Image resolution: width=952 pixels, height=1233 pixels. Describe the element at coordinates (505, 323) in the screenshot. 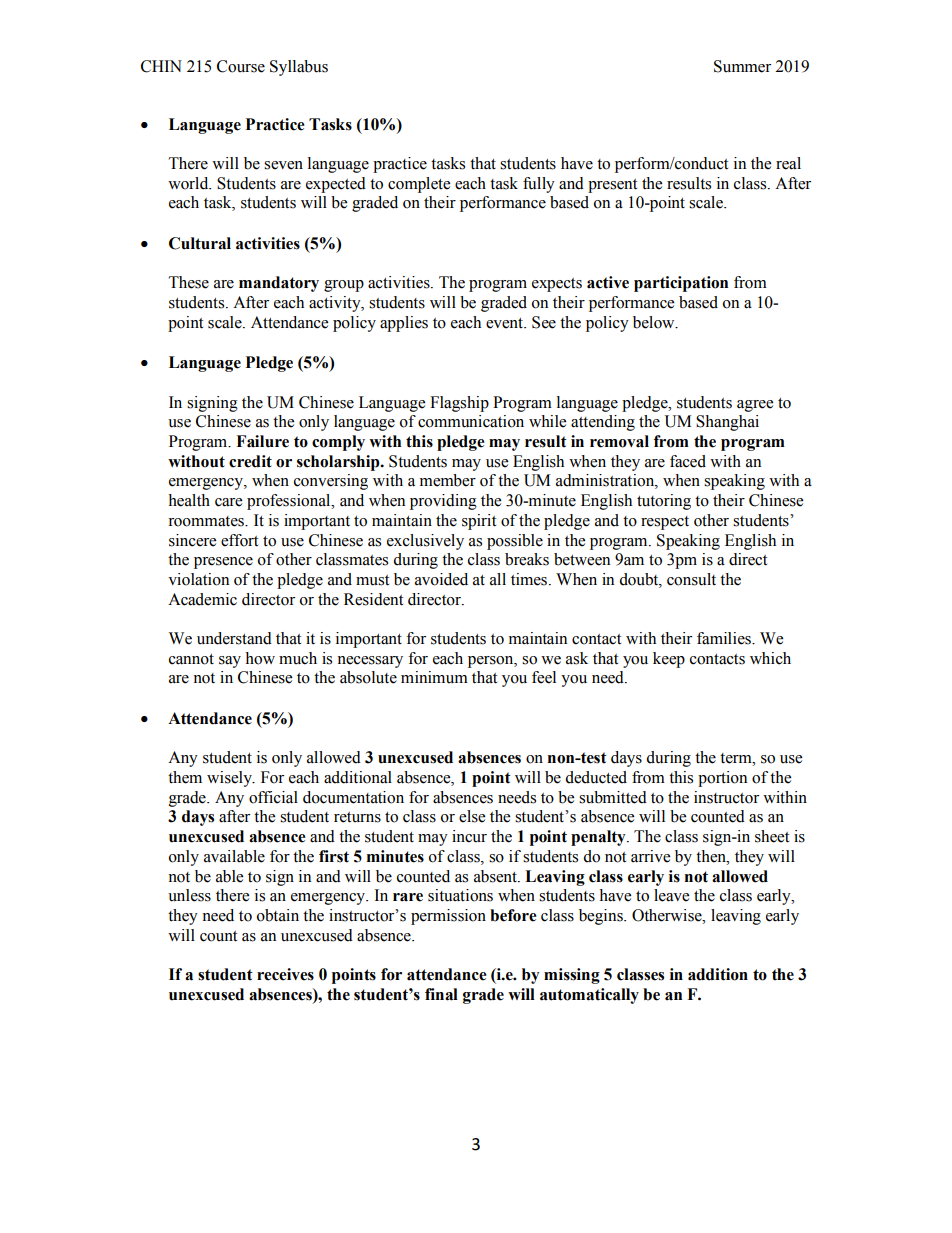

I see `event` at that location.
